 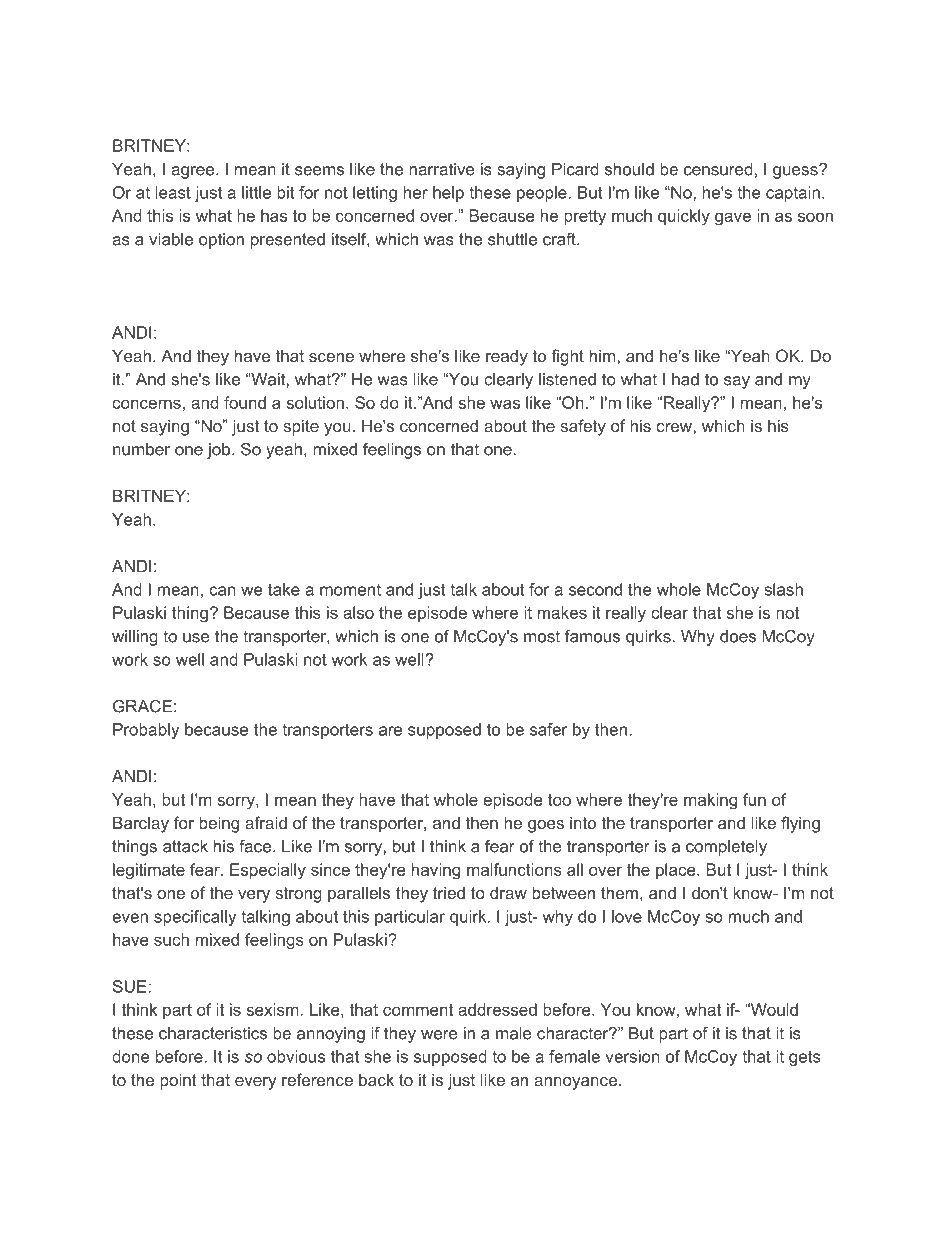 What do you see at coordinates (726, 848) in the document?
I see `completely` at bounding box center [726, 848].
